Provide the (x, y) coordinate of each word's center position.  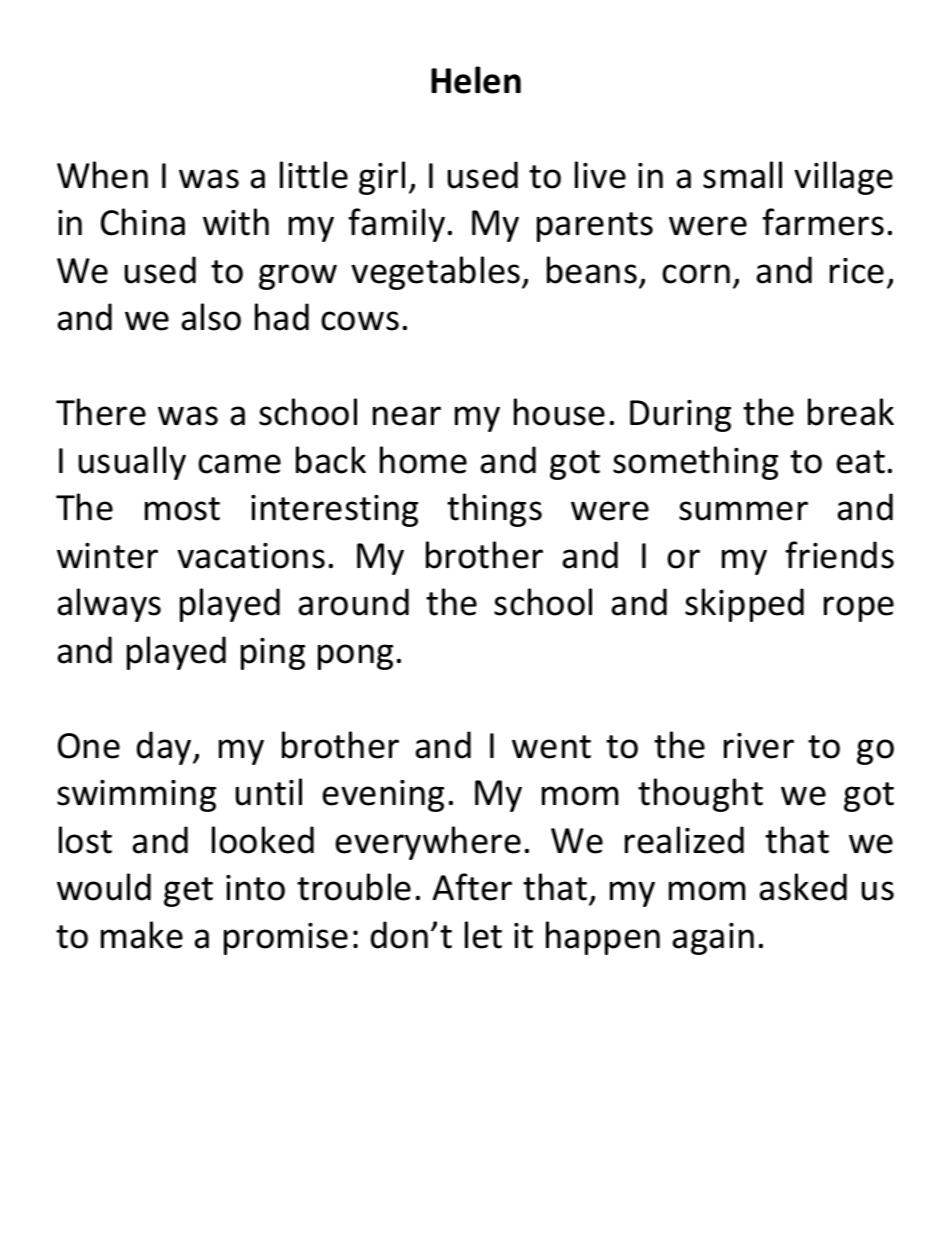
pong (355, 657)
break (851, 412)
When (102, 175)
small (742, 175)
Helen (476, 80)
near (407, 416)
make (142, 935)
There (101, 412)
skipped (744, 605)
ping (273, 654)
